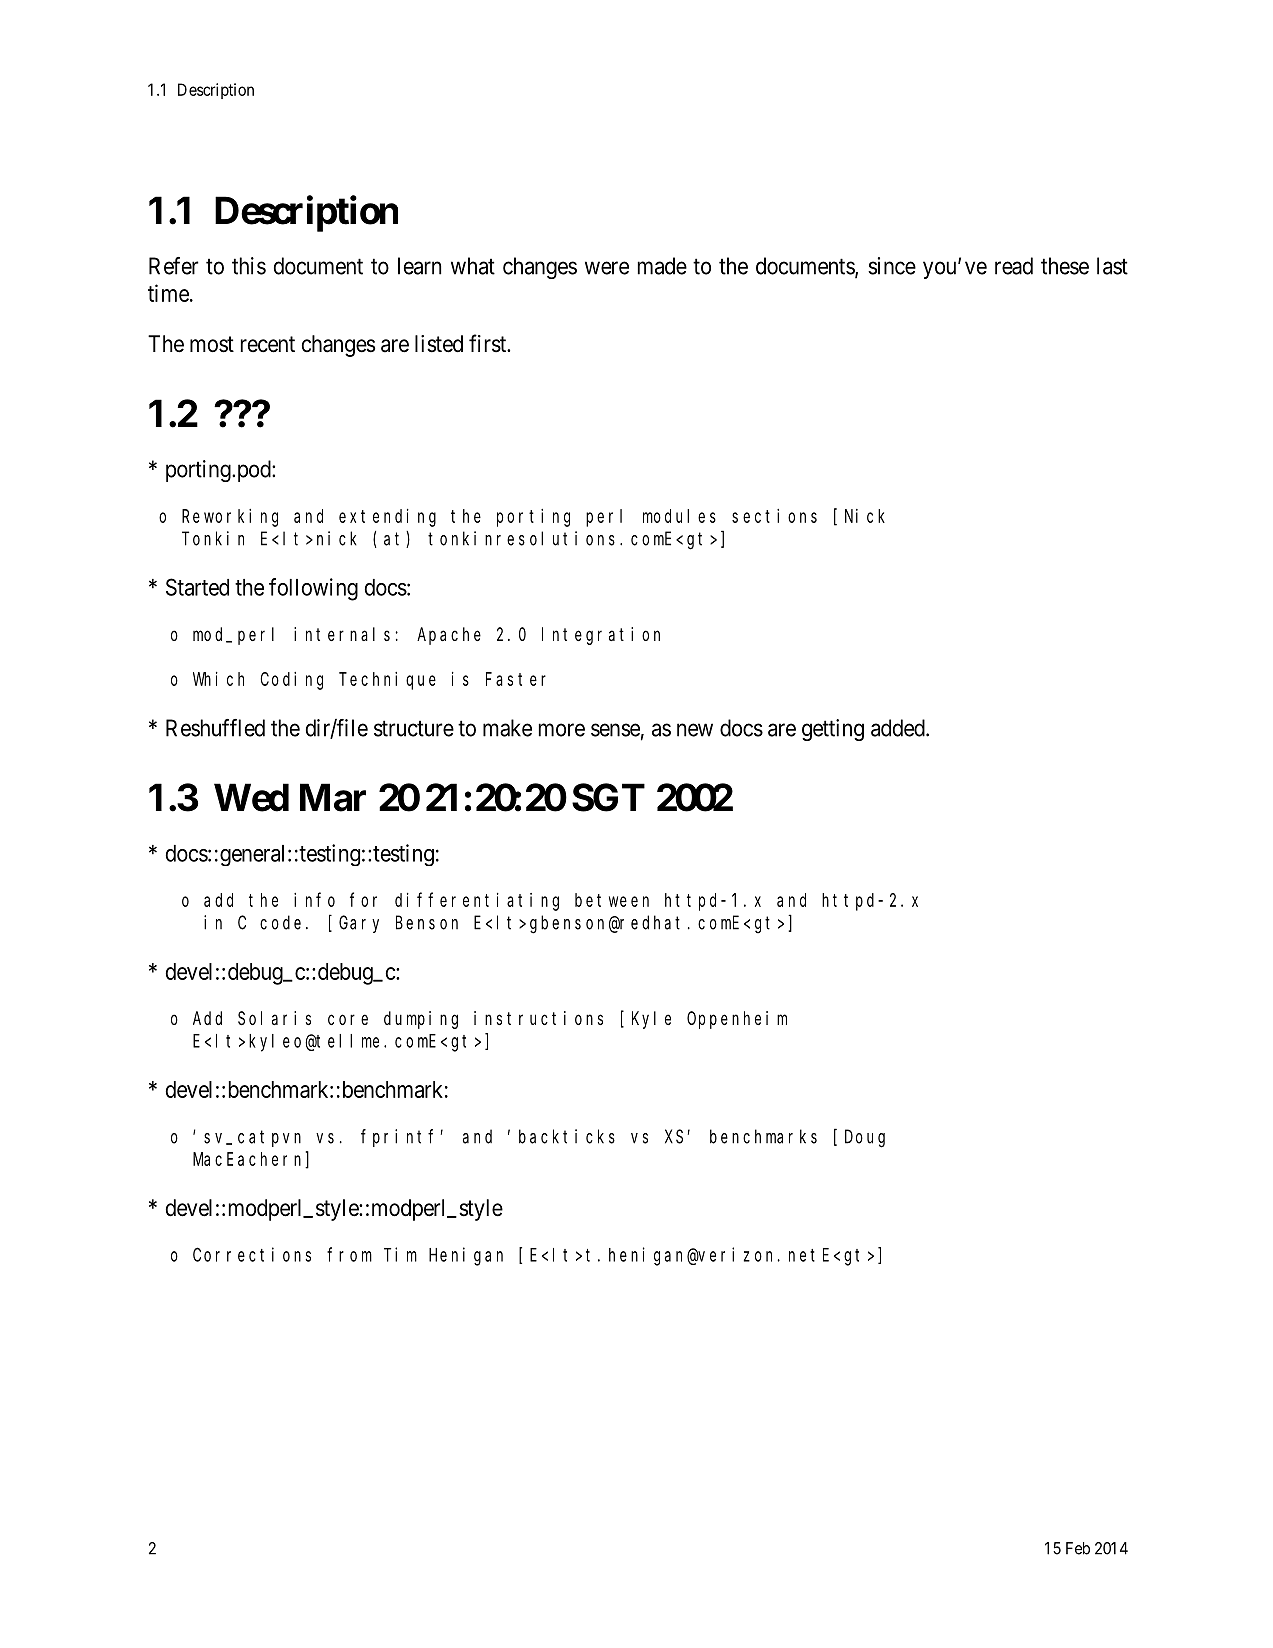  What do you see at coordinates (1078, 1548) in the document?
I see `Feb` at bounding box center [1078, 1548].
